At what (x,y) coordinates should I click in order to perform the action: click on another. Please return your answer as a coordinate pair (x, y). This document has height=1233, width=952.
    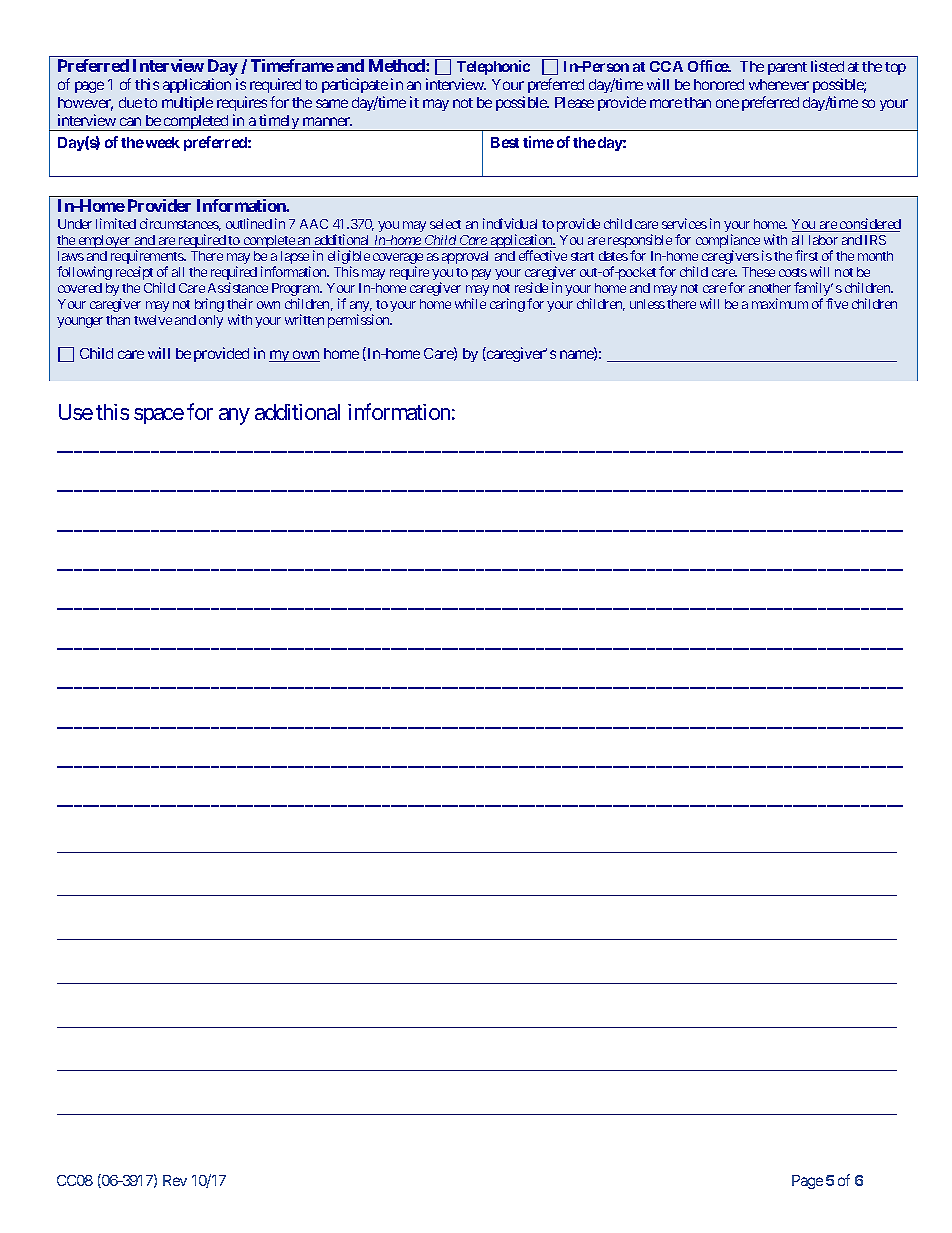
    Looking at the image, I should click on (770, 288).
